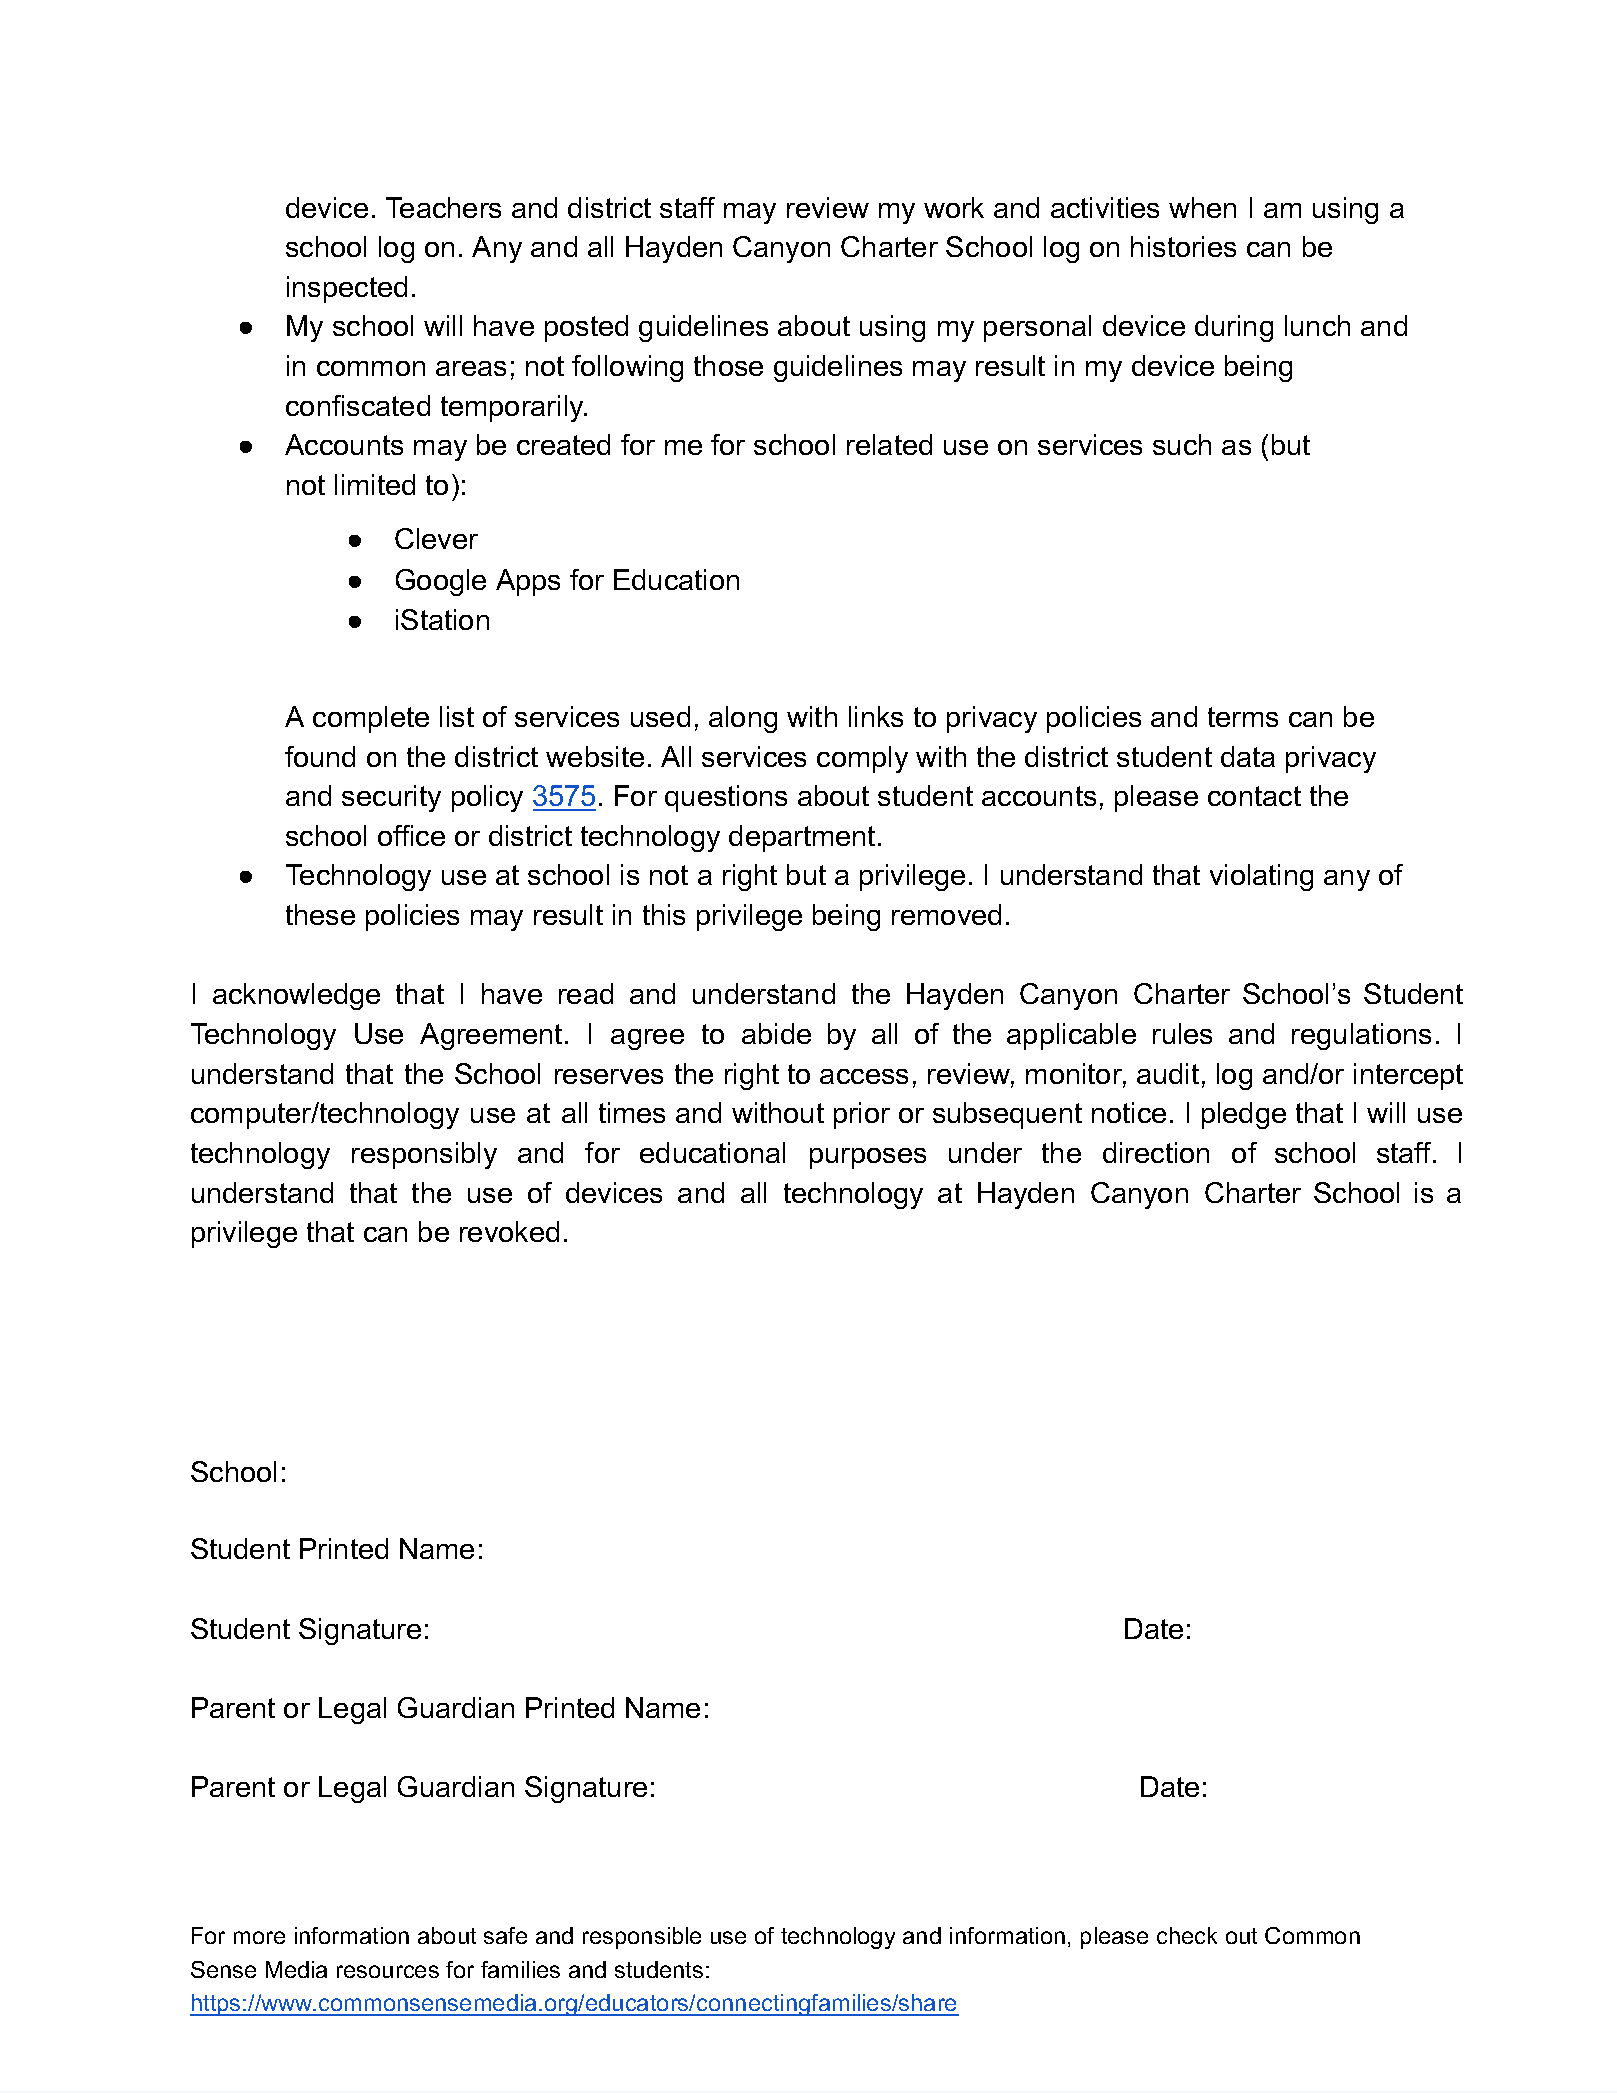  I want to click on inspected, so click(347, 289).
